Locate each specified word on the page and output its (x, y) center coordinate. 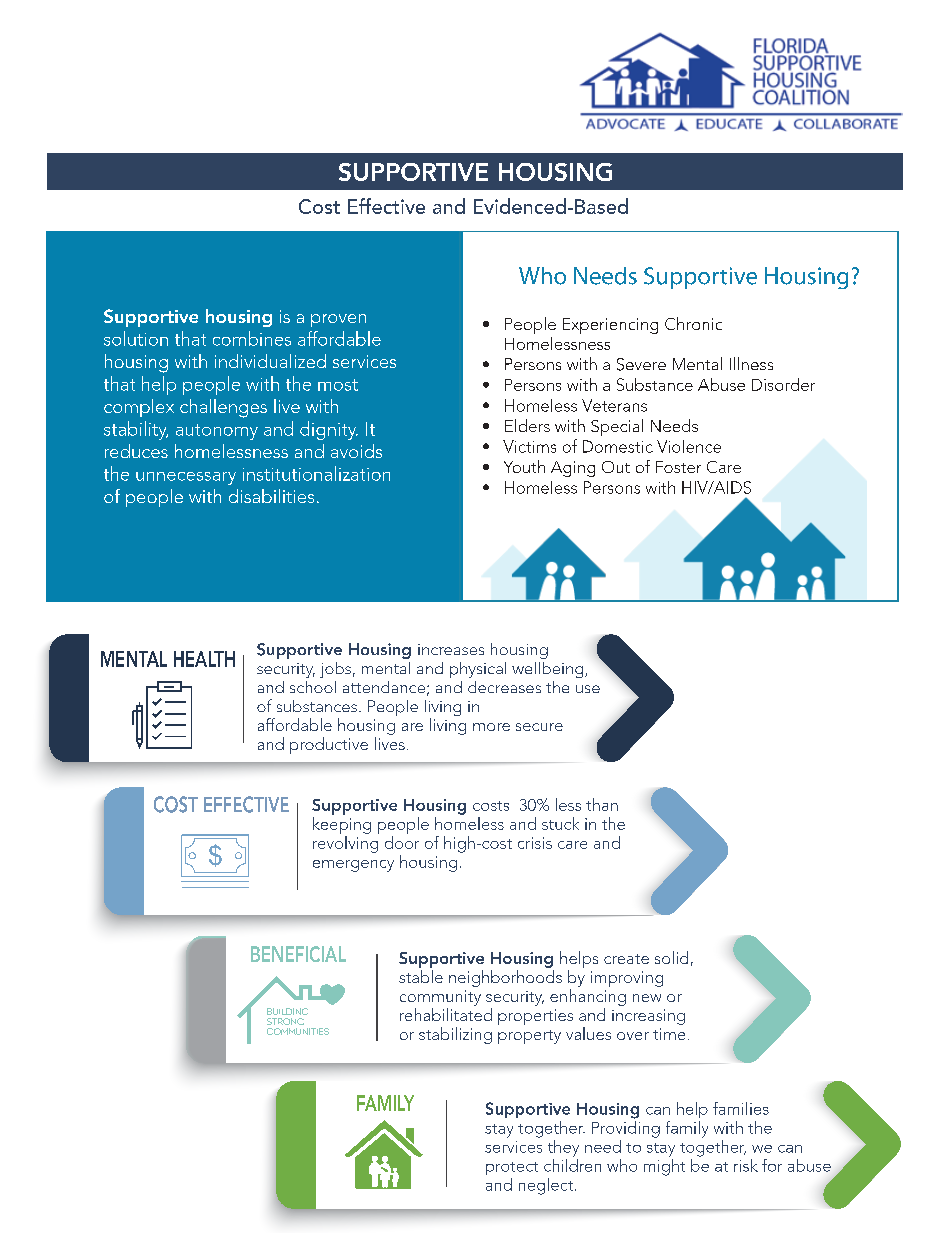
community (440, 998)
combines (252, 338)
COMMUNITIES (298, 1031)
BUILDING (287, 1011)
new (647, 998)
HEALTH (204, 659)
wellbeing (549, 670)
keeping (342, 825)
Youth (524, 466)
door (402, 842)
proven (338, 320)
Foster (678, 467)
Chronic (693, 323)
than (602, 804)
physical (478, 670)
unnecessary (186, 478)
